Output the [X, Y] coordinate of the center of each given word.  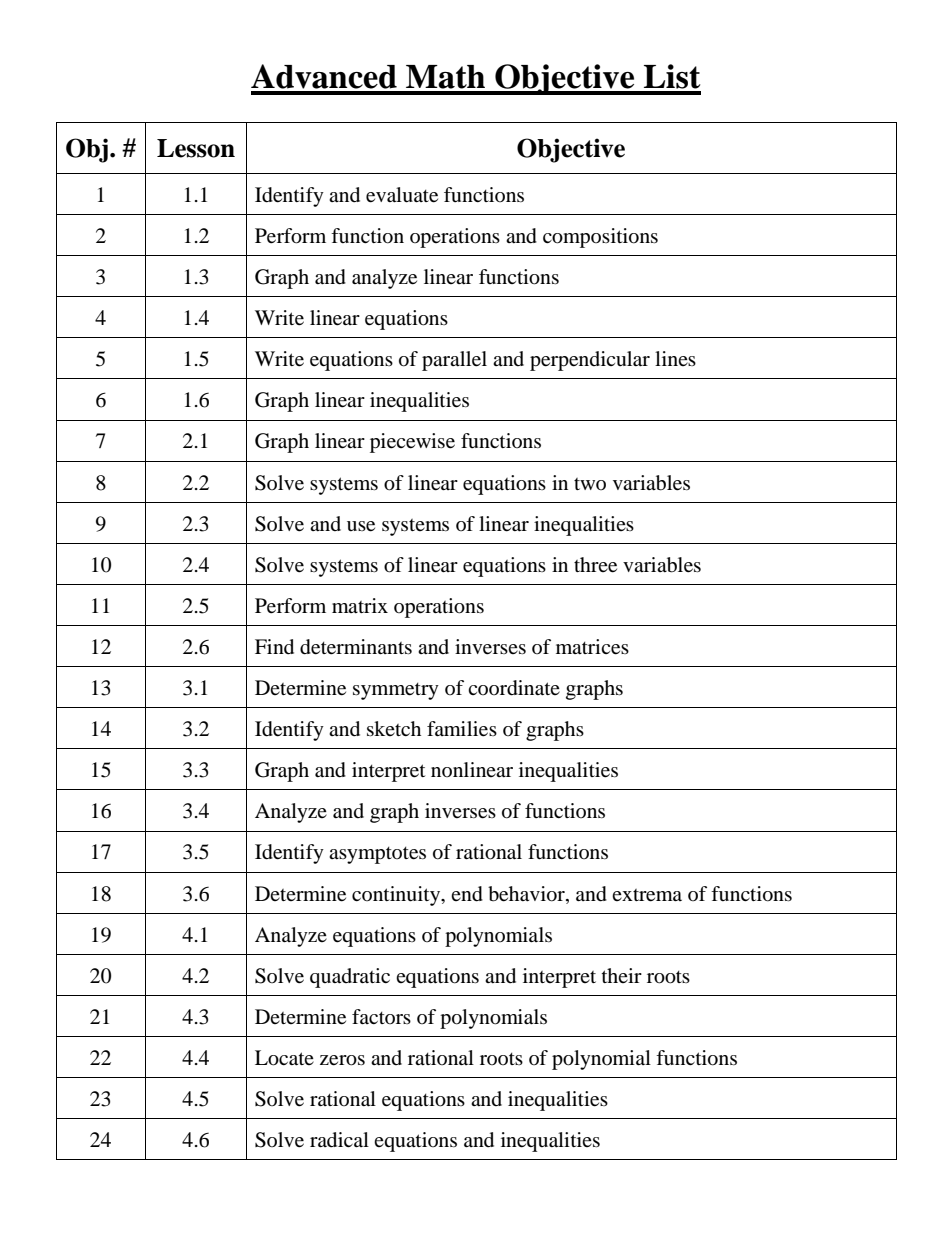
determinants [356, 647]
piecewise [412, 443]
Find [274, 647]
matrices [592, 647]
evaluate [402, 195]
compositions [600, 238]
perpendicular [590, 361]
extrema [647, 895]
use [361, 526]
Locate [284, 1058]
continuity [397, 896]
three [595, 565]
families [462, 729]
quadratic [350, 978]
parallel [454, 361]
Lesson [196, 148]
